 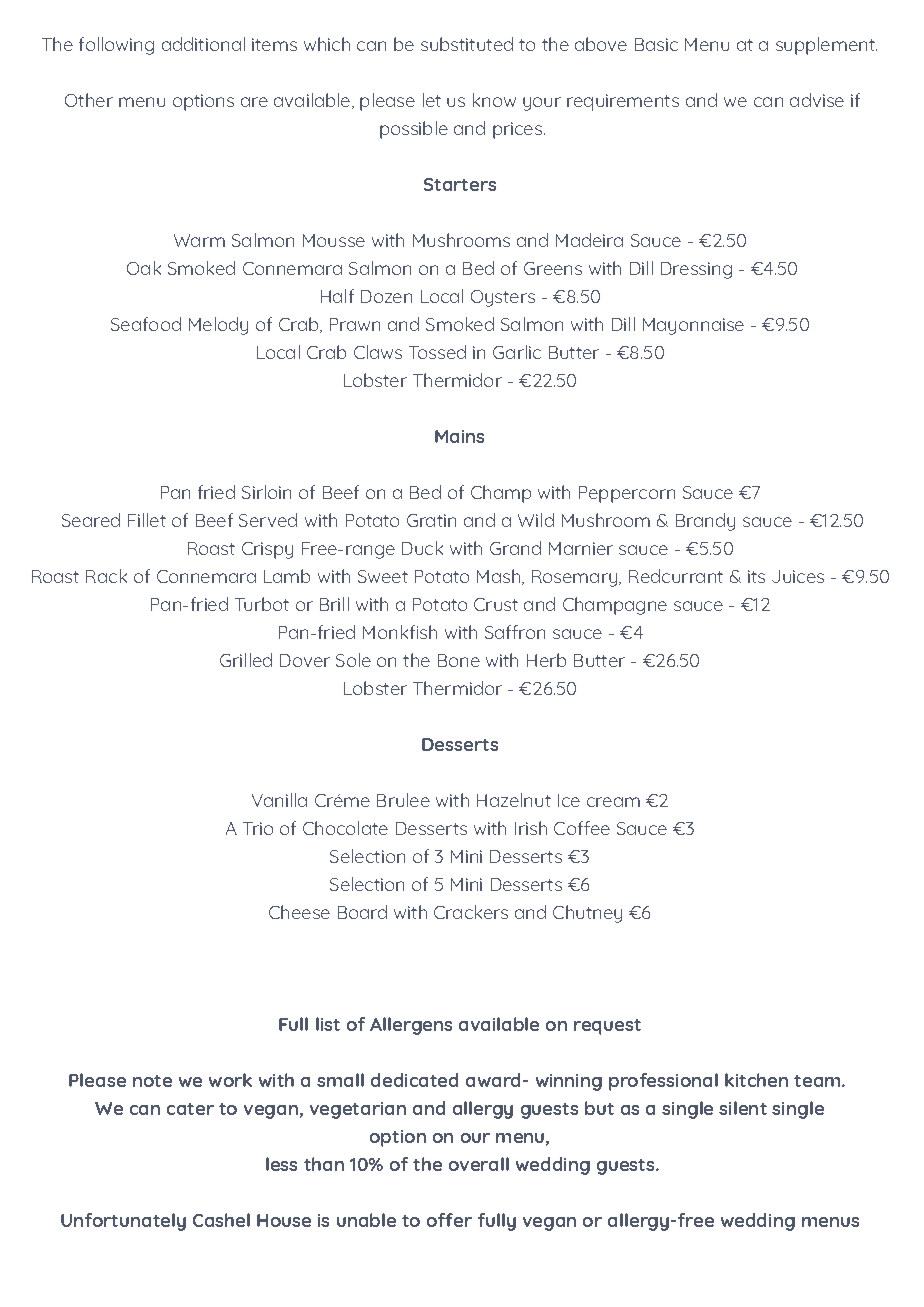 What do you see at coordinates (246, 660) in the image?
I see `Grilled` at bounding box center [246, 660].
